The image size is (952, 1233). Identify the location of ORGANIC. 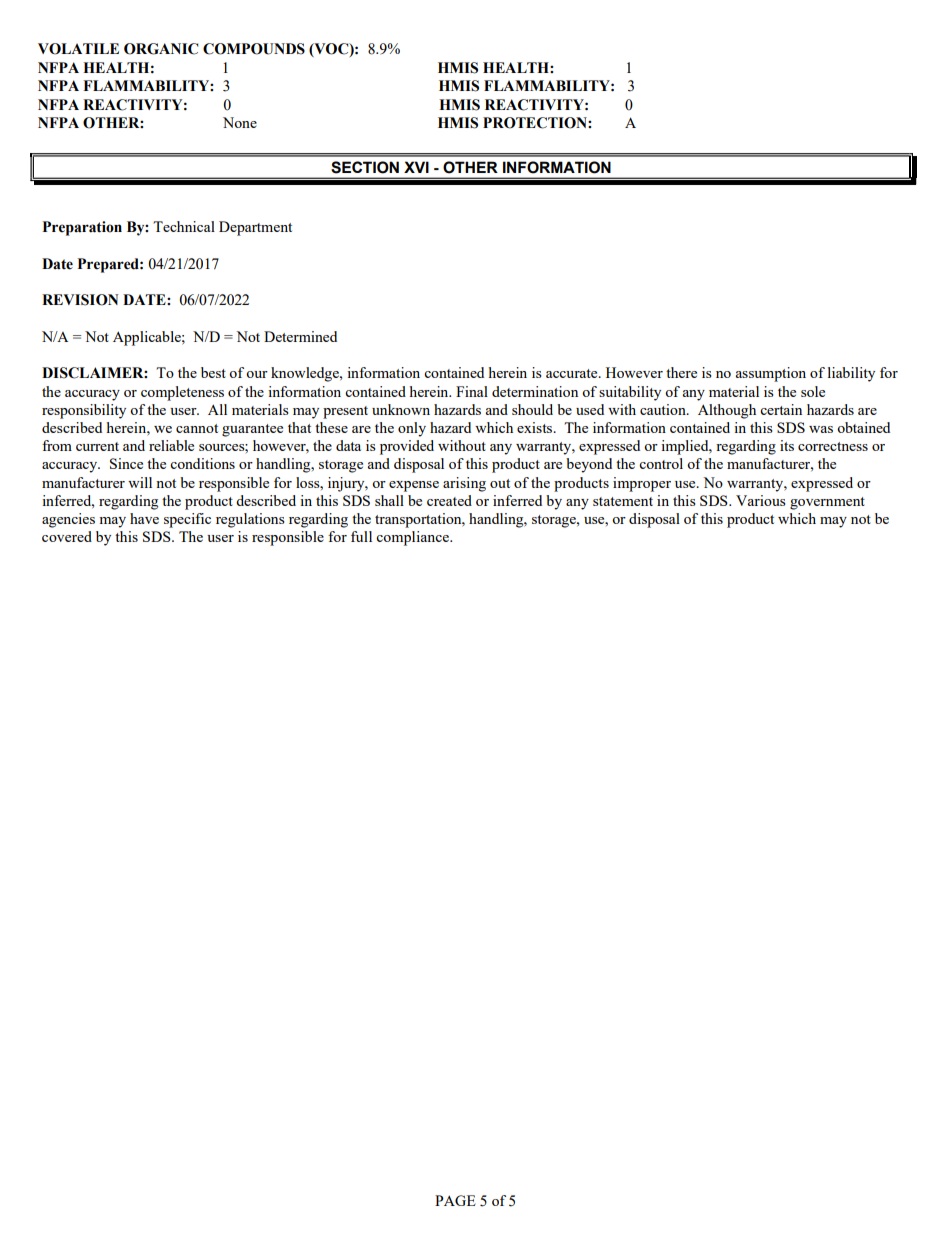
(161, 49).
